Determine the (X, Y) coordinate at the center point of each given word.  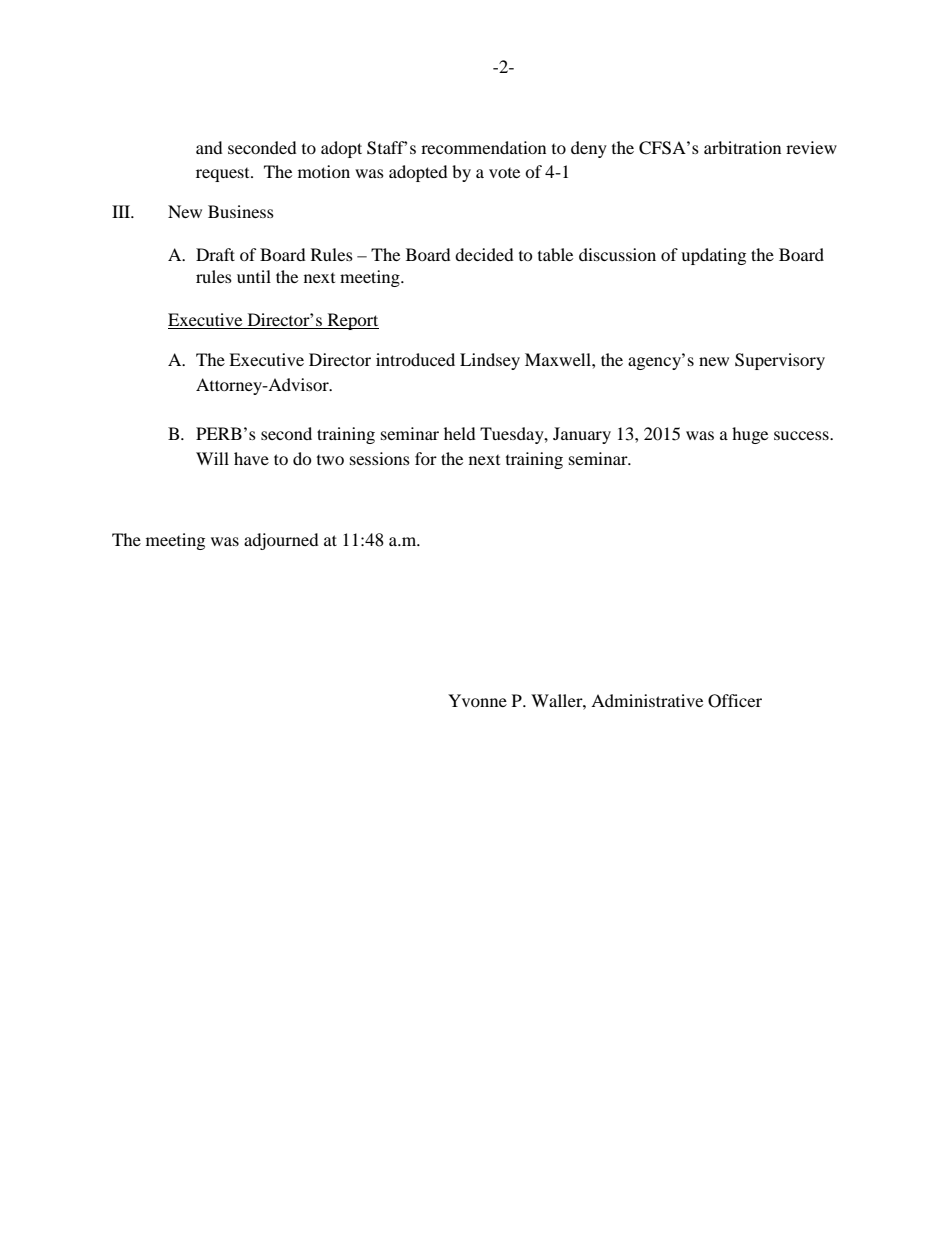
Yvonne (477, 700)
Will (212, 458)
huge (750, 435)
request (224, 175)
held (460, 433)
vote (504, 173)
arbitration (742, 147)
